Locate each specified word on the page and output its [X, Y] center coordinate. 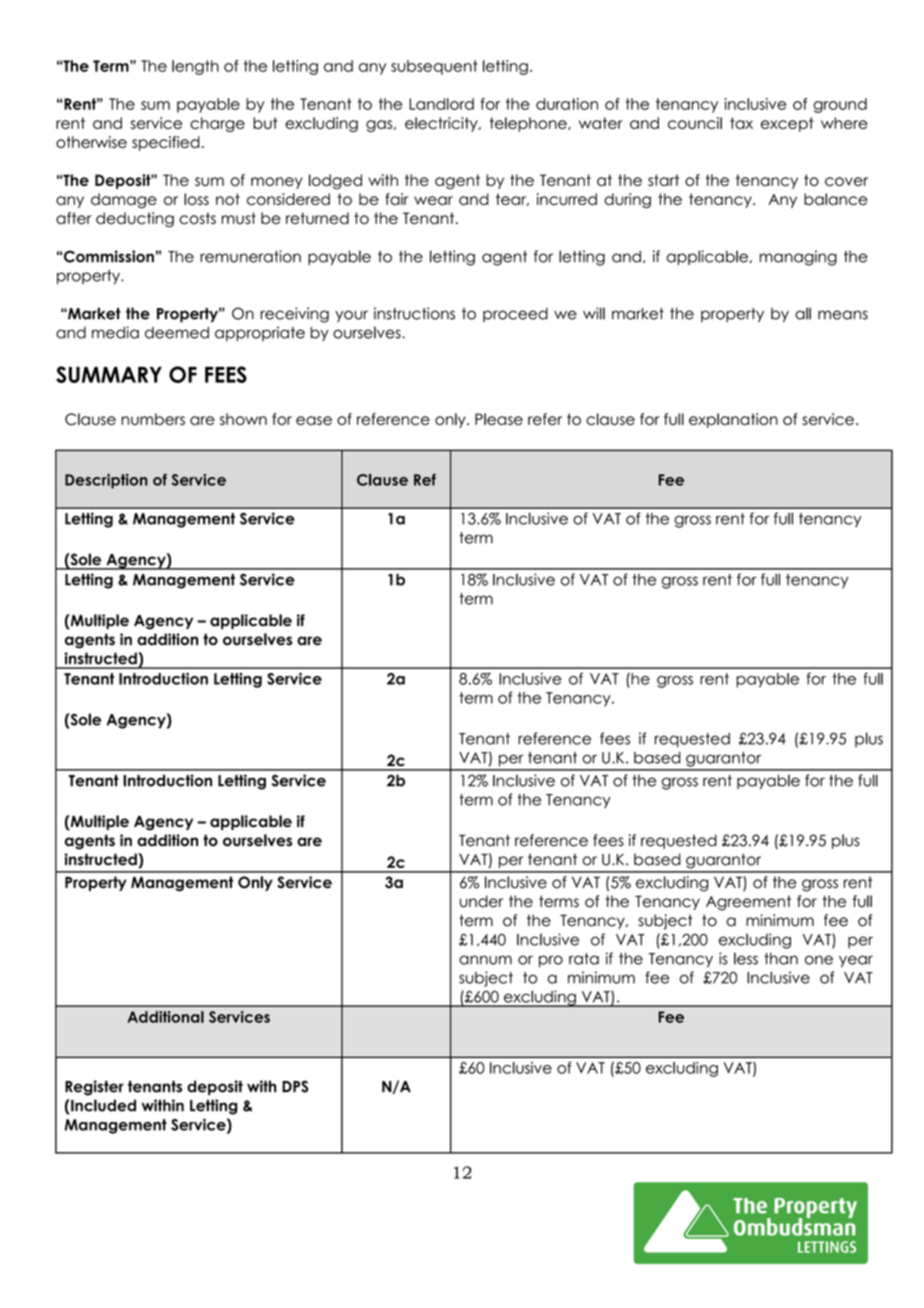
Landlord [441, 104]
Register [94, 1088]
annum [485, 960]
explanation [733, 420]
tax [741, 123]
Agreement [748, 903]
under [481, 901]
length [195, 67]
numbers [153, 419]
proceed [515, 314]
